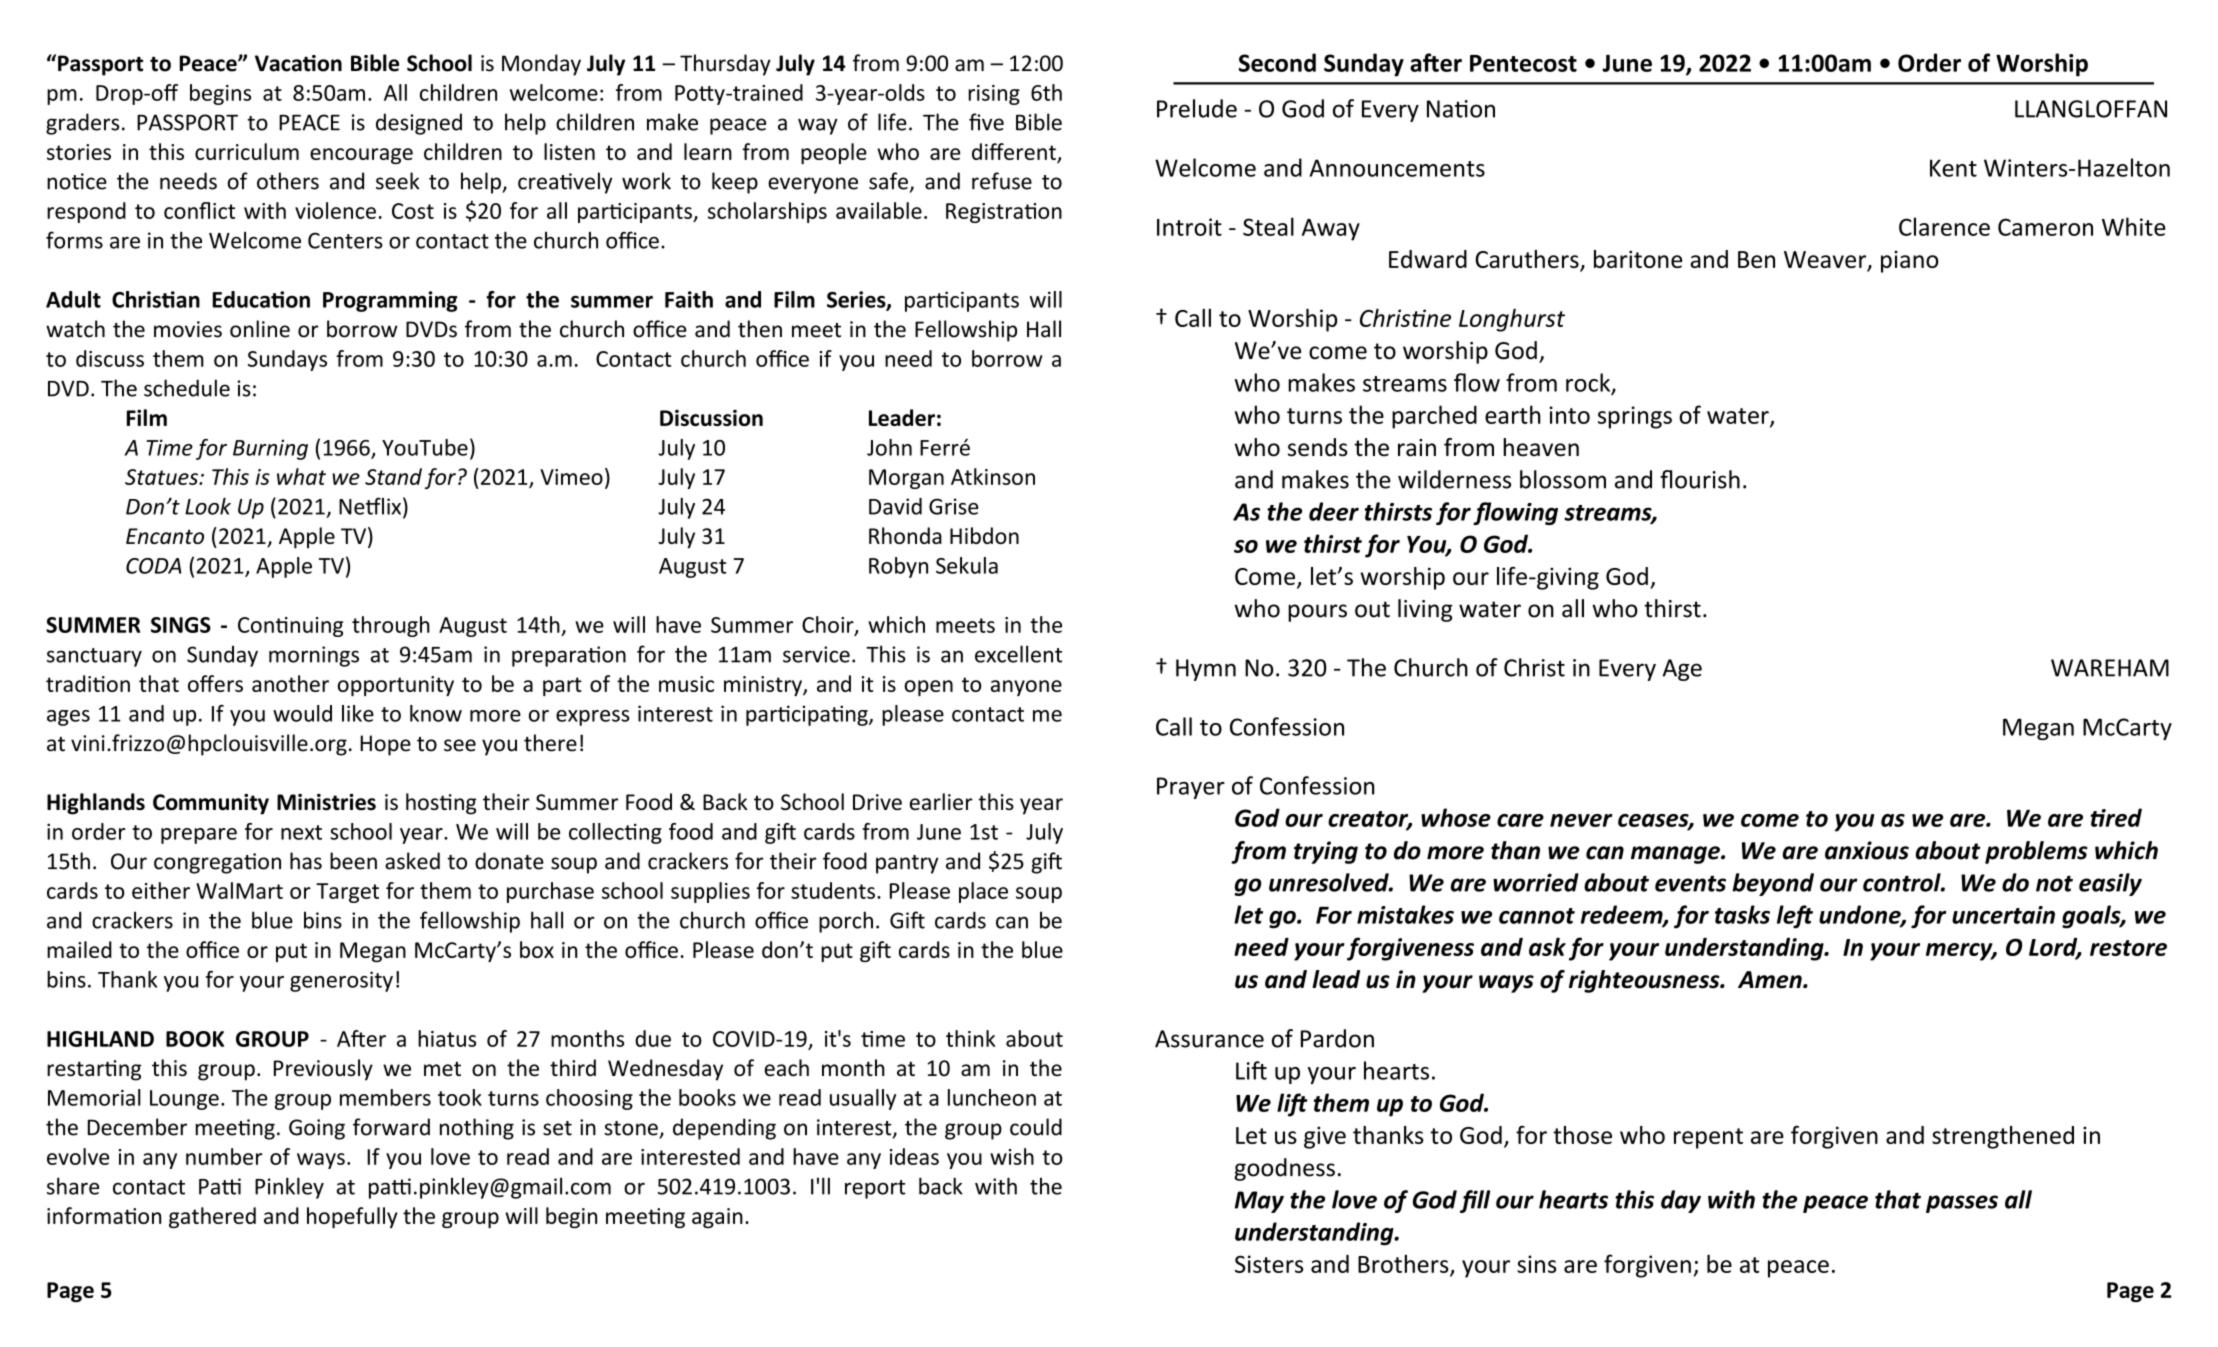 The image size is (2218, 1347). Describe the element at coordinates (314, 656) in the screenshot. I see `mornings` at that location.
